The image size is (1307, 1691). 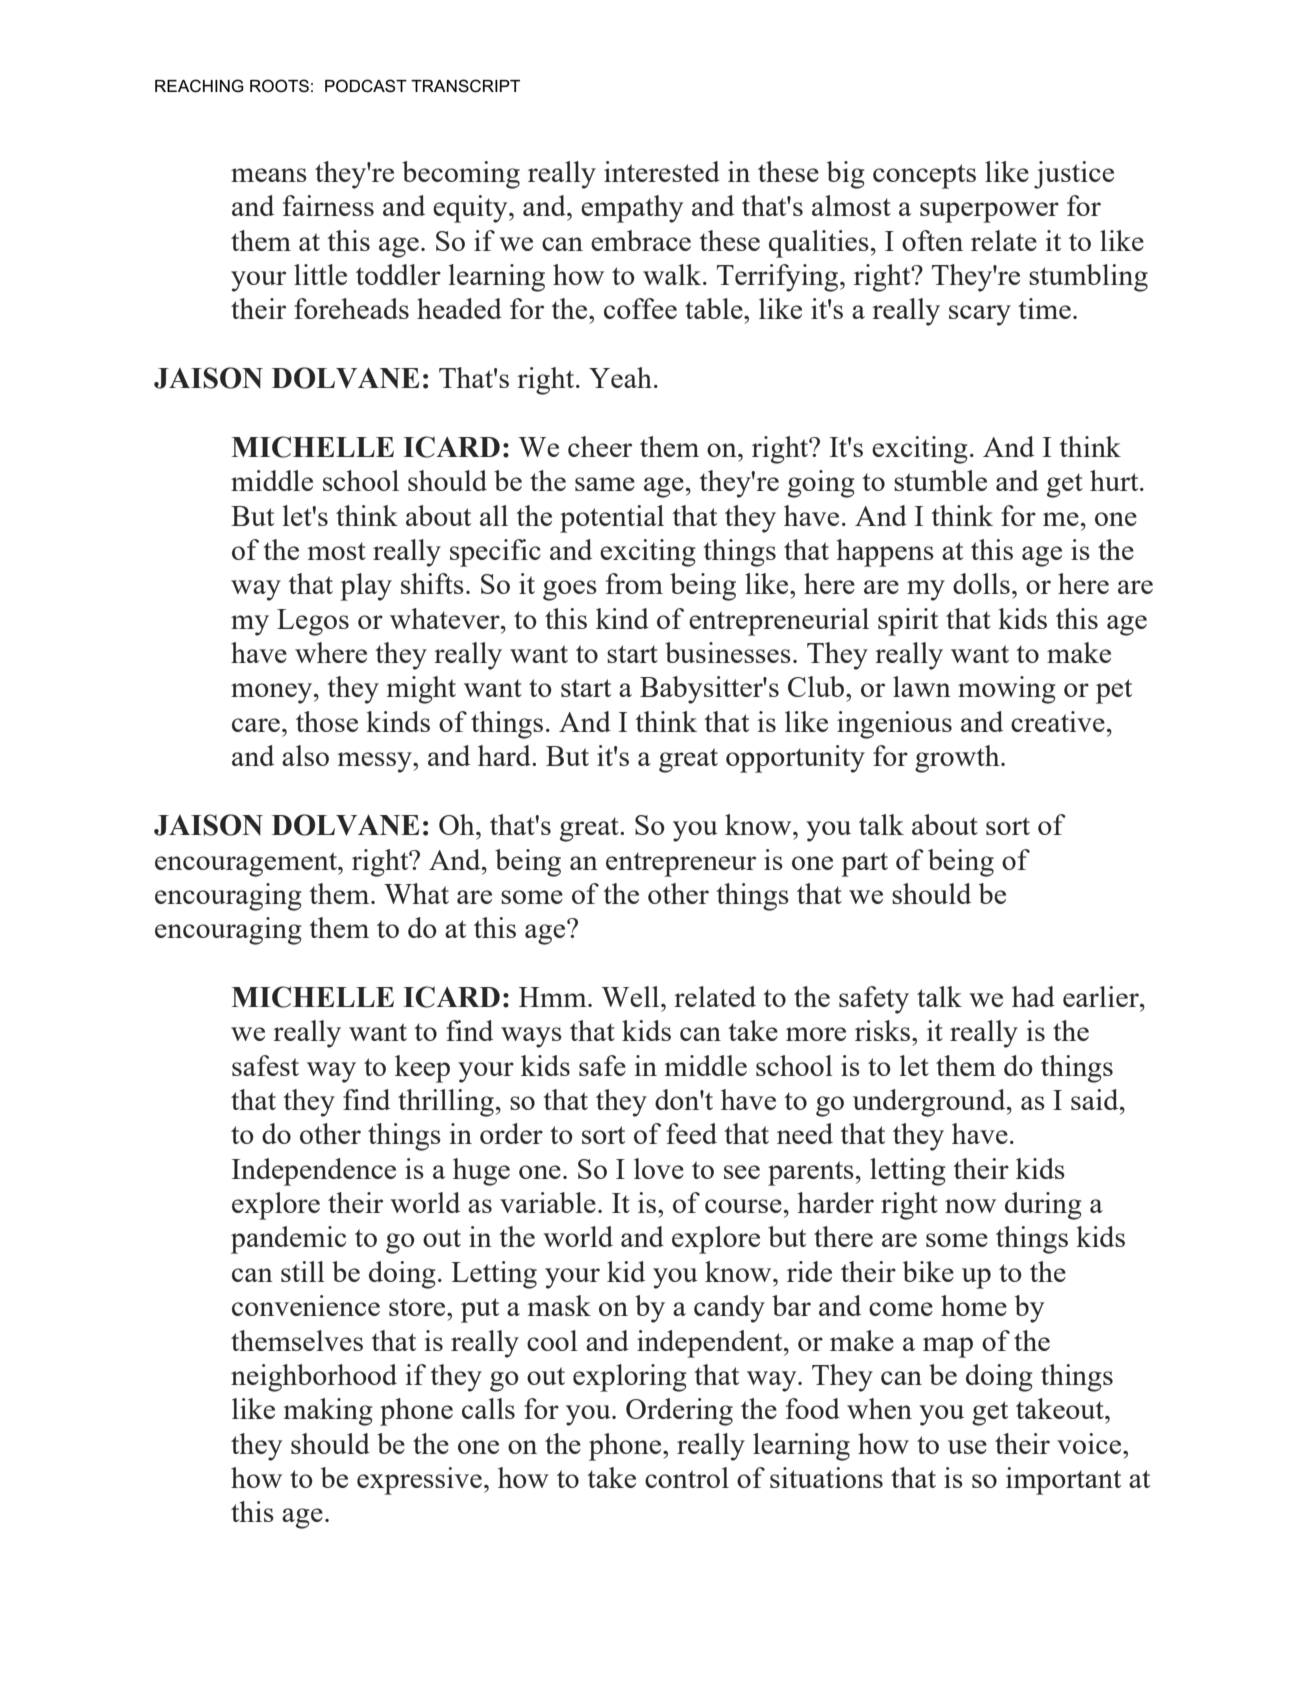 I want to click on opportunity, so click(x=795, y=759).
